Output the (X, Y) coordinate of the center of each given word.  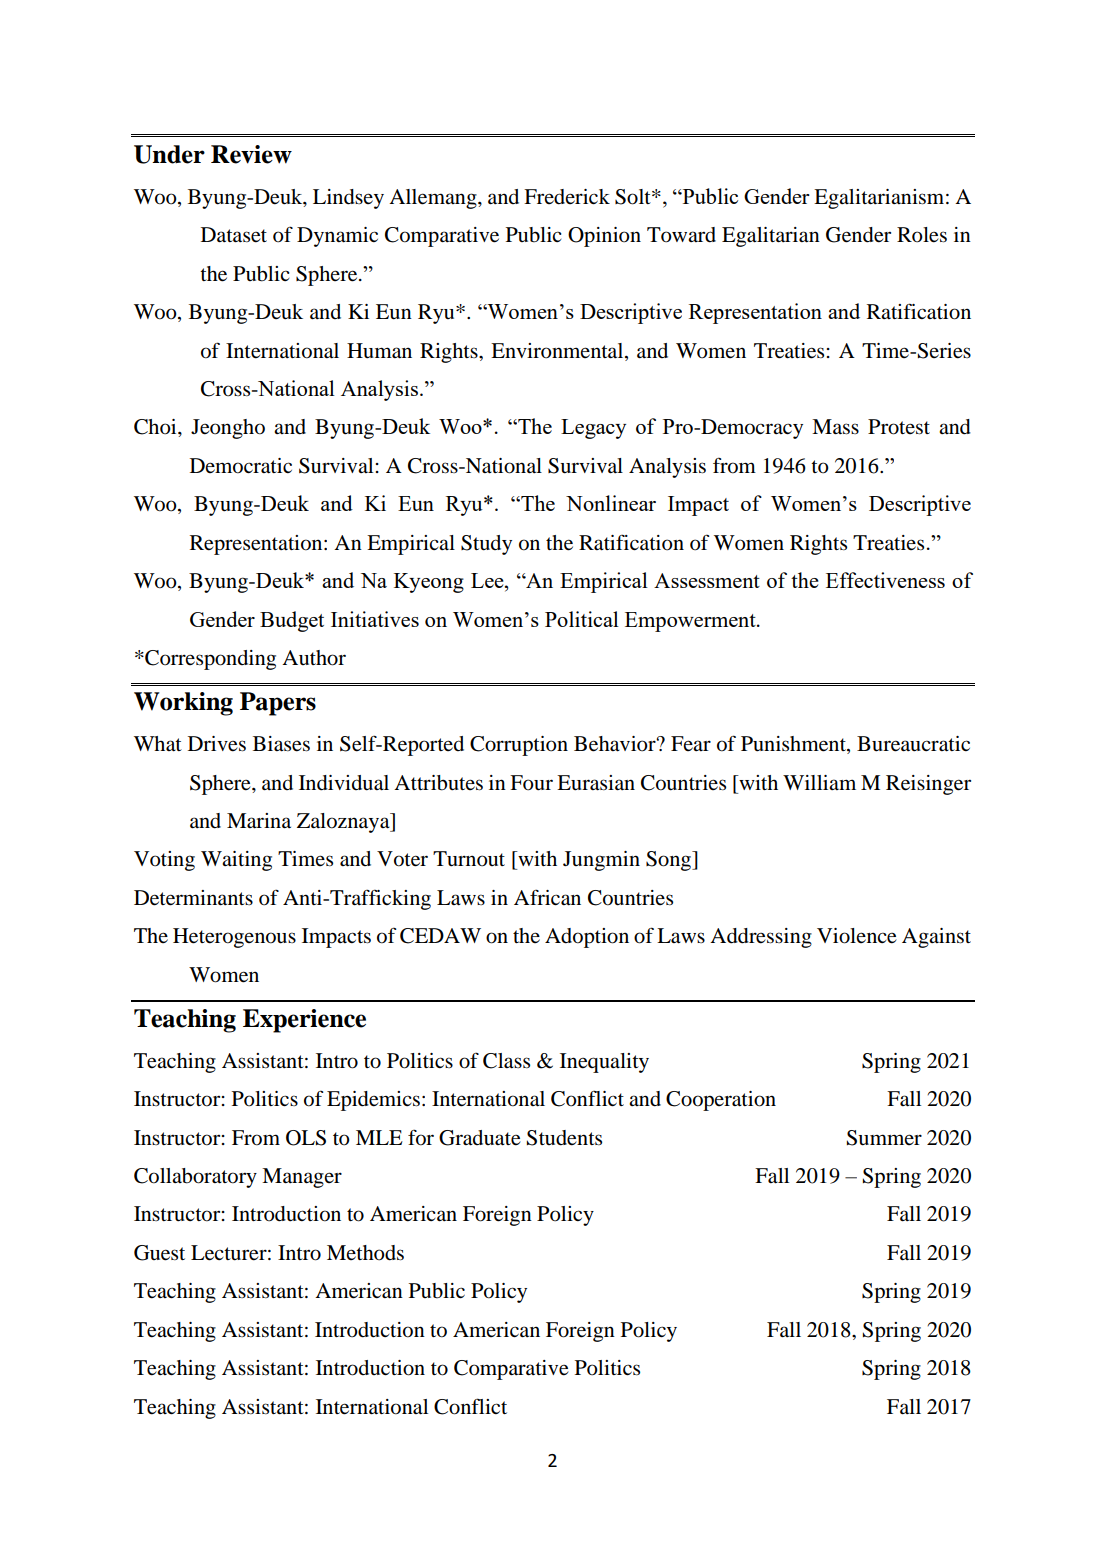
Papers (278, 704)
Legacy (593, 429)
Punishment (794, 745)
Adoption (587, 938)
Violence (857, 936)
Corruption (519, 746)
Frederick (567, 197)
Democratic (241, 466)
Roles (922, 235)
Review (251, 154)
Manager (302, 1178)
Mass (835, 427)
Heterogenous (234, 938)
